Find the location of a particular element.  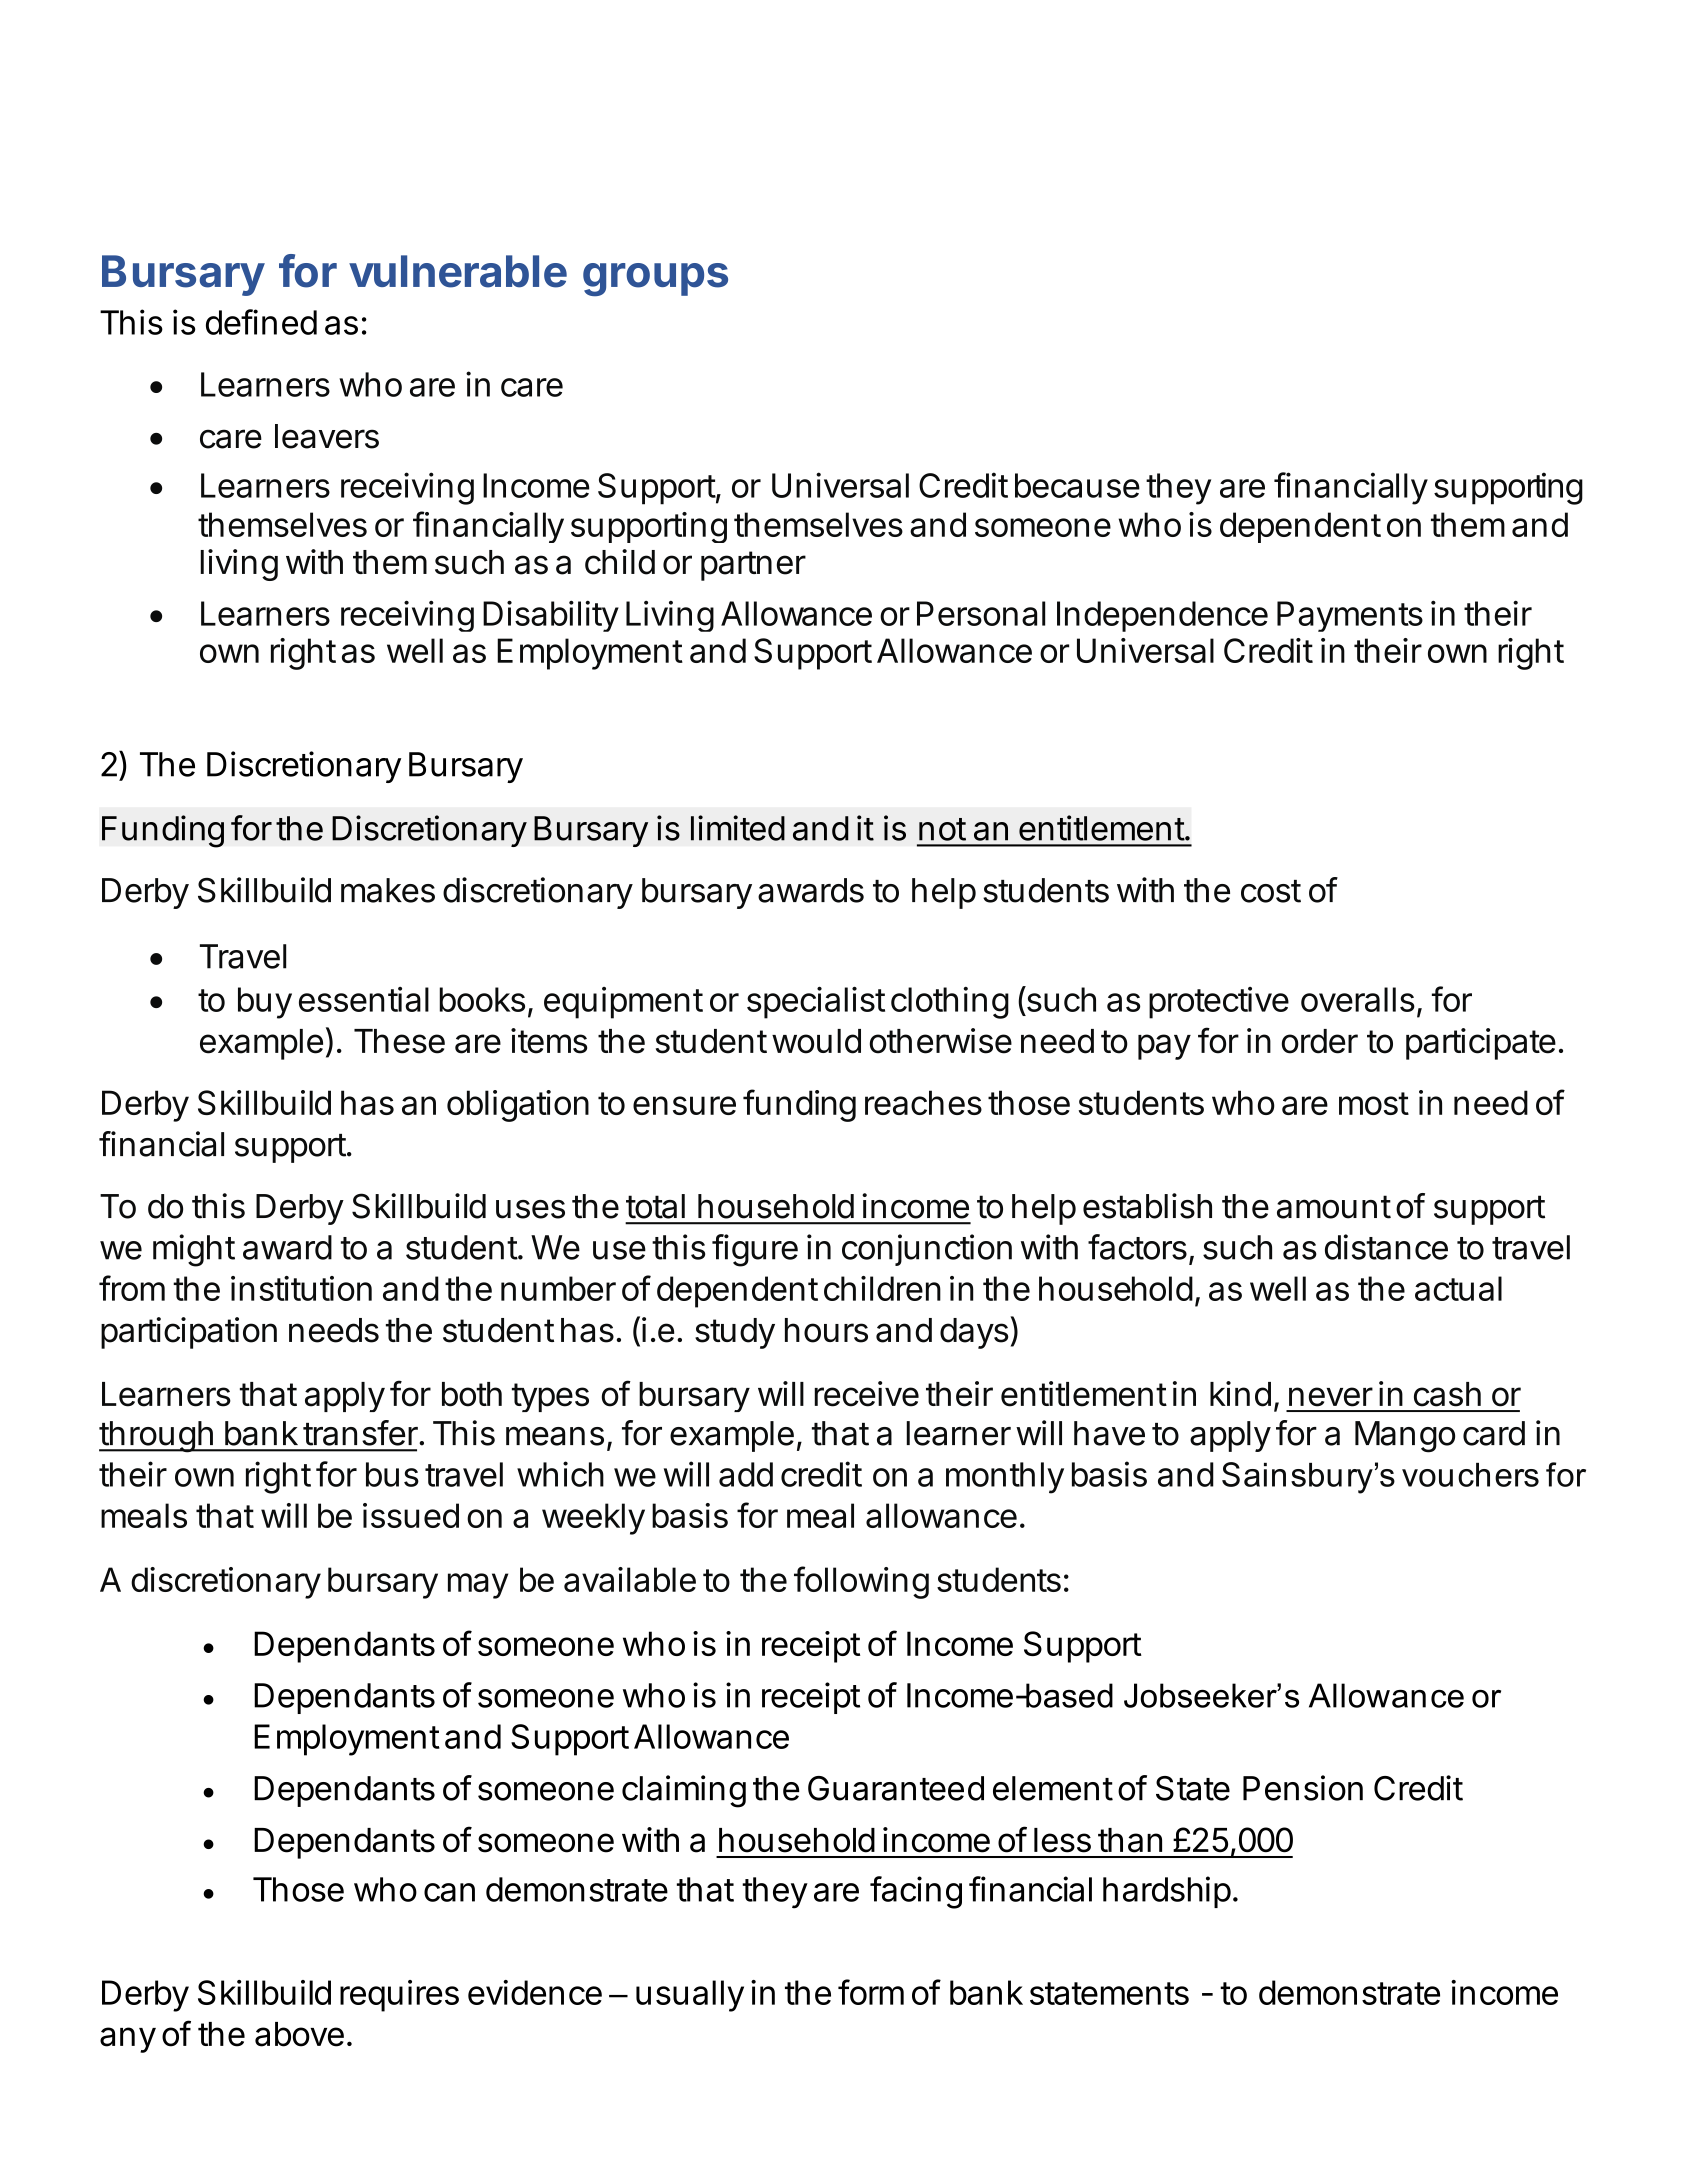

groups is located at coordinates (655, 279).
